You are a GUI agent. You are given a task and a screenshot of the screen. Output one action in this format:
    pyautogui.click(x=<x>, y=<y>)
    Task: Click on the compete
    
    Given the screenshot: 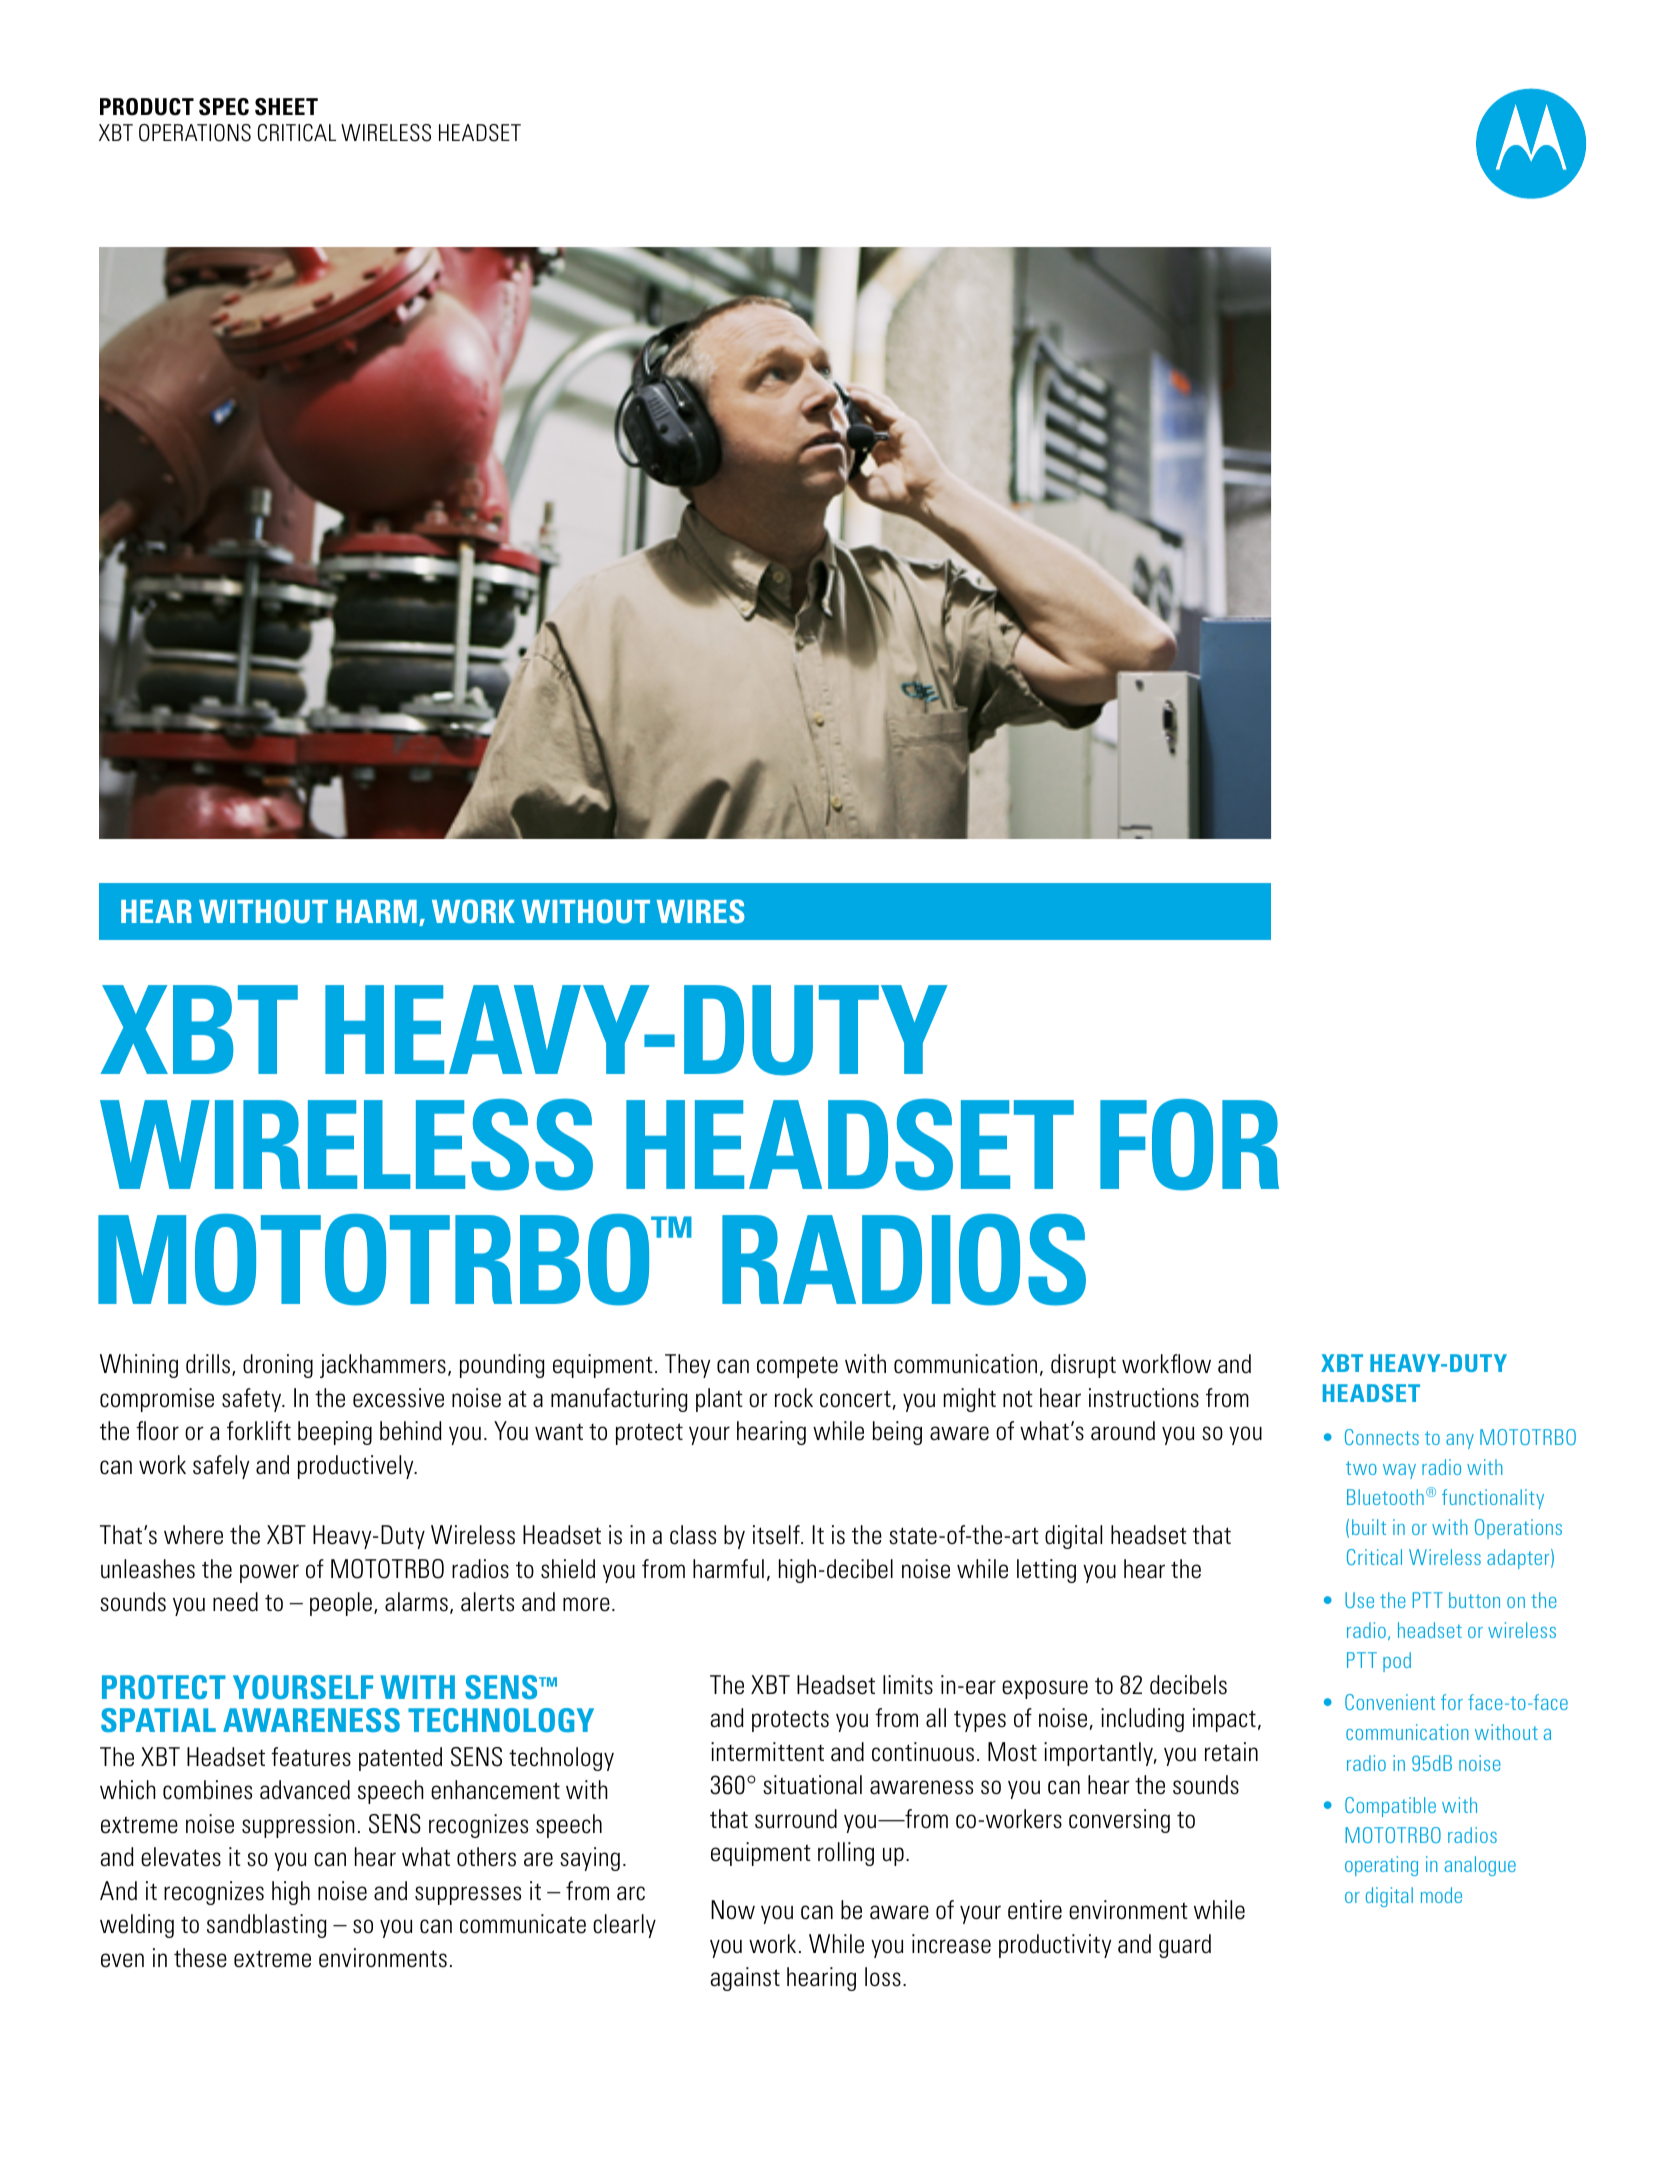 What is the action you would take?
    pyautogui.click(x=797, y=1367)
